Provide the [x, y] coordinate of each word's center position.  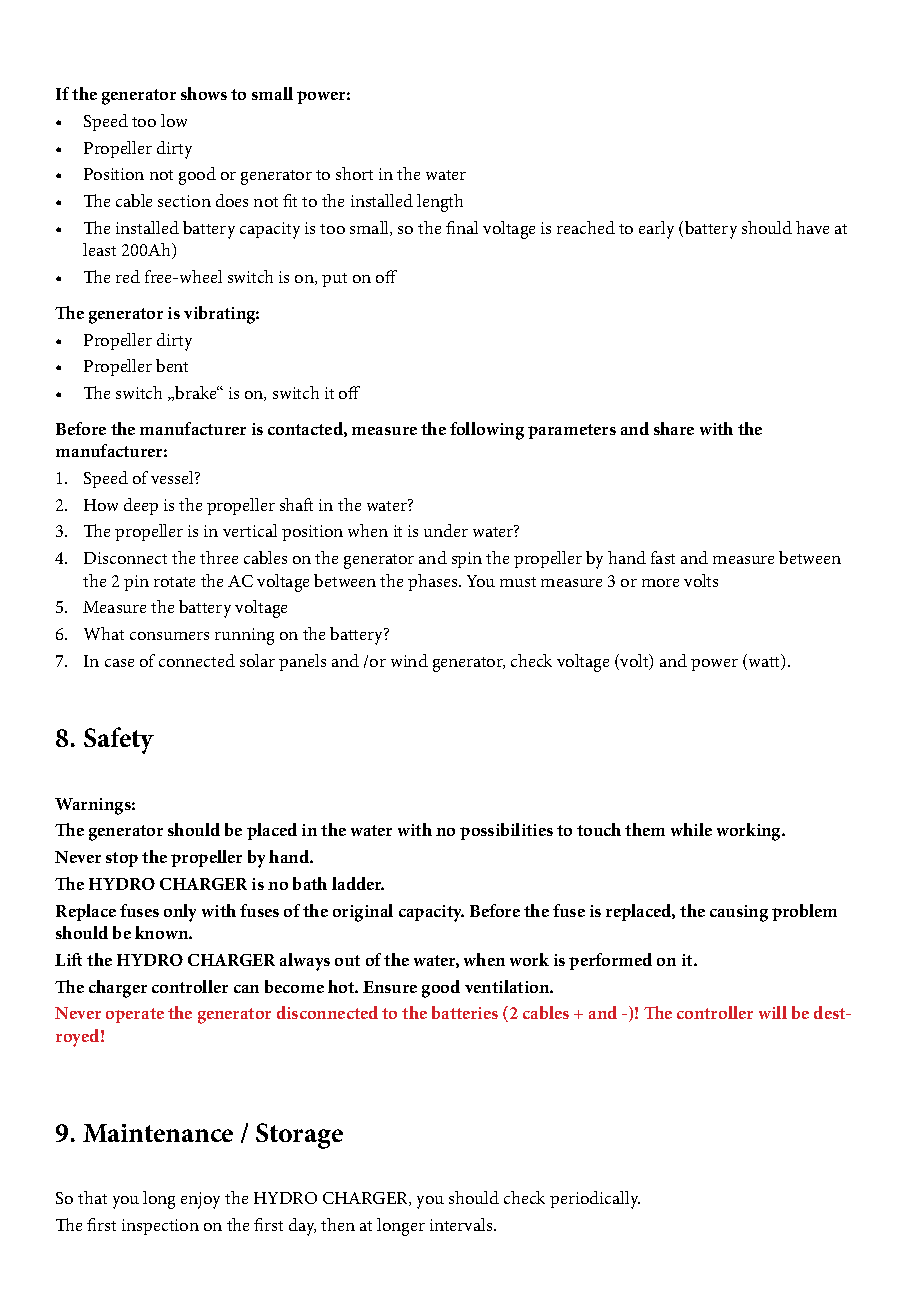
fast [663, 557]
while [691, 829]
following [487, 431]
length [440, 203]
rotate [174, 582]
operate [135, 1015]
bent [172, 365]
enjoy [200, 1200]
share [674, 428]
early [656, 230]
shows [204, 93]
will [773, 1012]
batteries [465, 1012]
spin [467, 560]
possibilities [506, 831]
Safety [119, 740]
